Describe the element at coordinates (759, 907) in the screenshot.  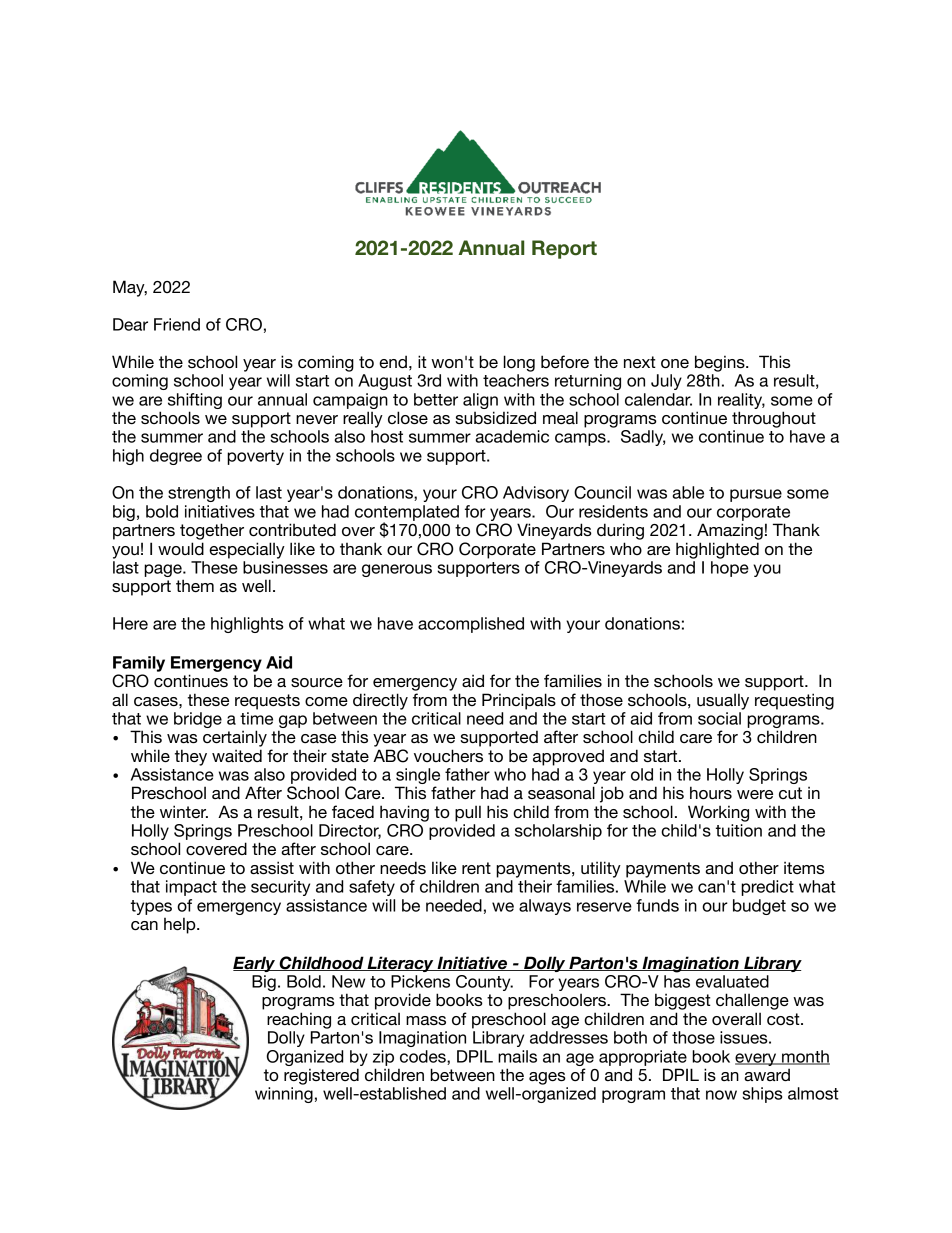
I see `budget` at that location.
